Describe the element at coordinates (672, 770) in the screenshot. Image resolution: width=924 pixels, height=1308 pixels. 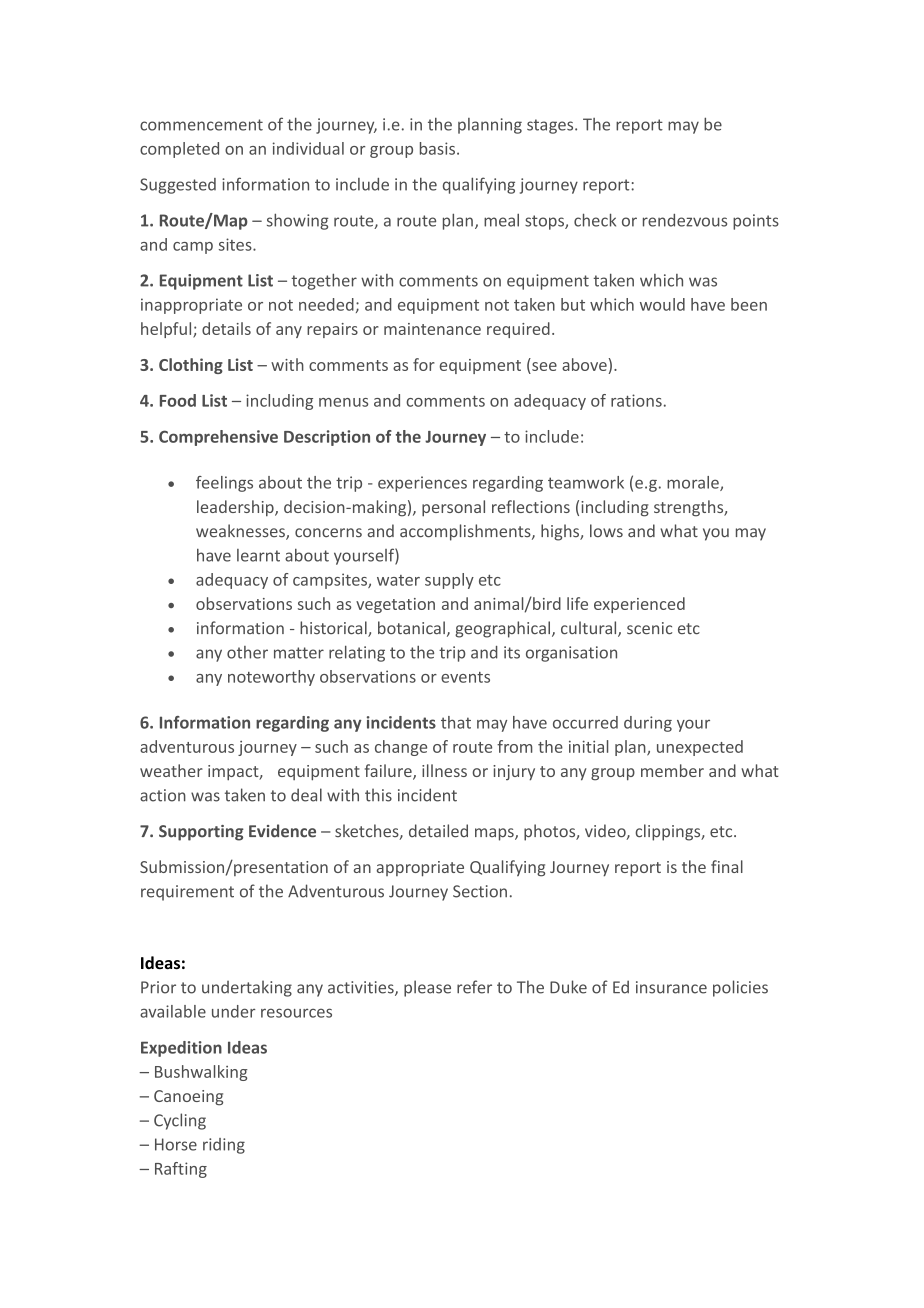
I see `member` at that location.
